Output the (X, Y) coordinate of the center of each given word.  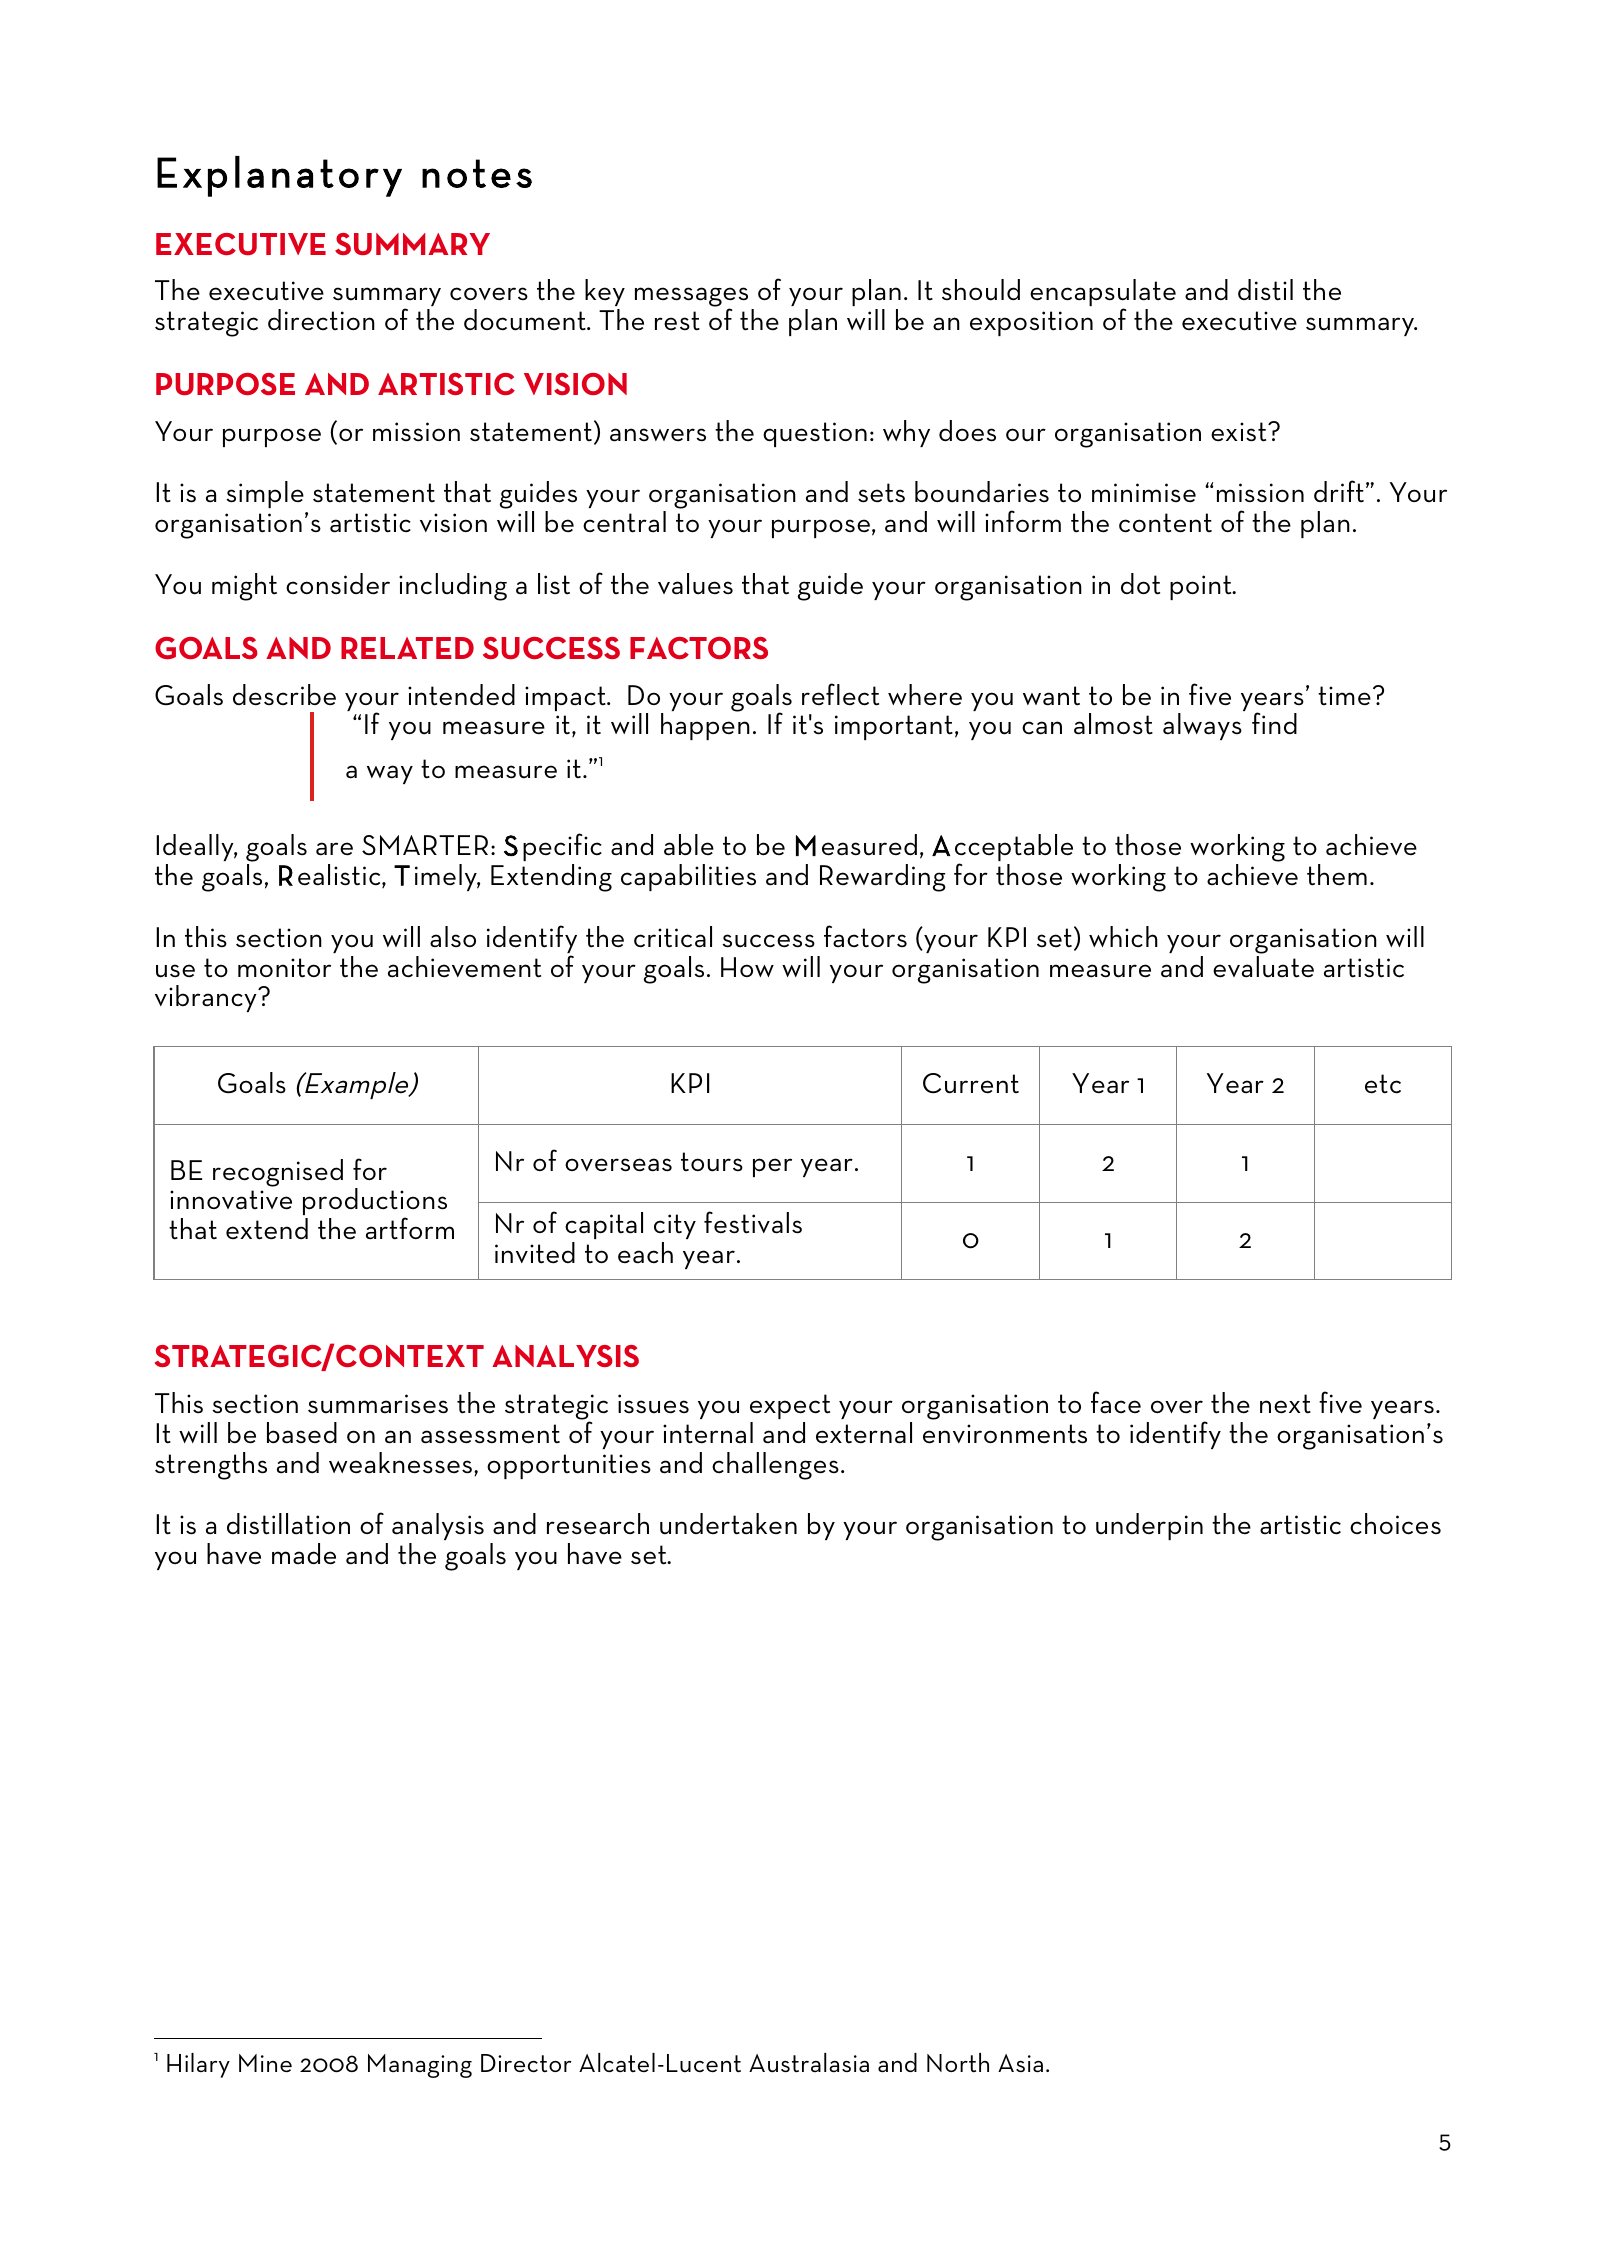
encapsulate (1103, 294)
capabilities (688, 877)
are (334, 849)
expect (790, 1406)
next (1285, 1404)
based (302, 1433)
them (1337, 875)
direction (321, 320)
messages (691, 298)
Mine (265, 2063)
